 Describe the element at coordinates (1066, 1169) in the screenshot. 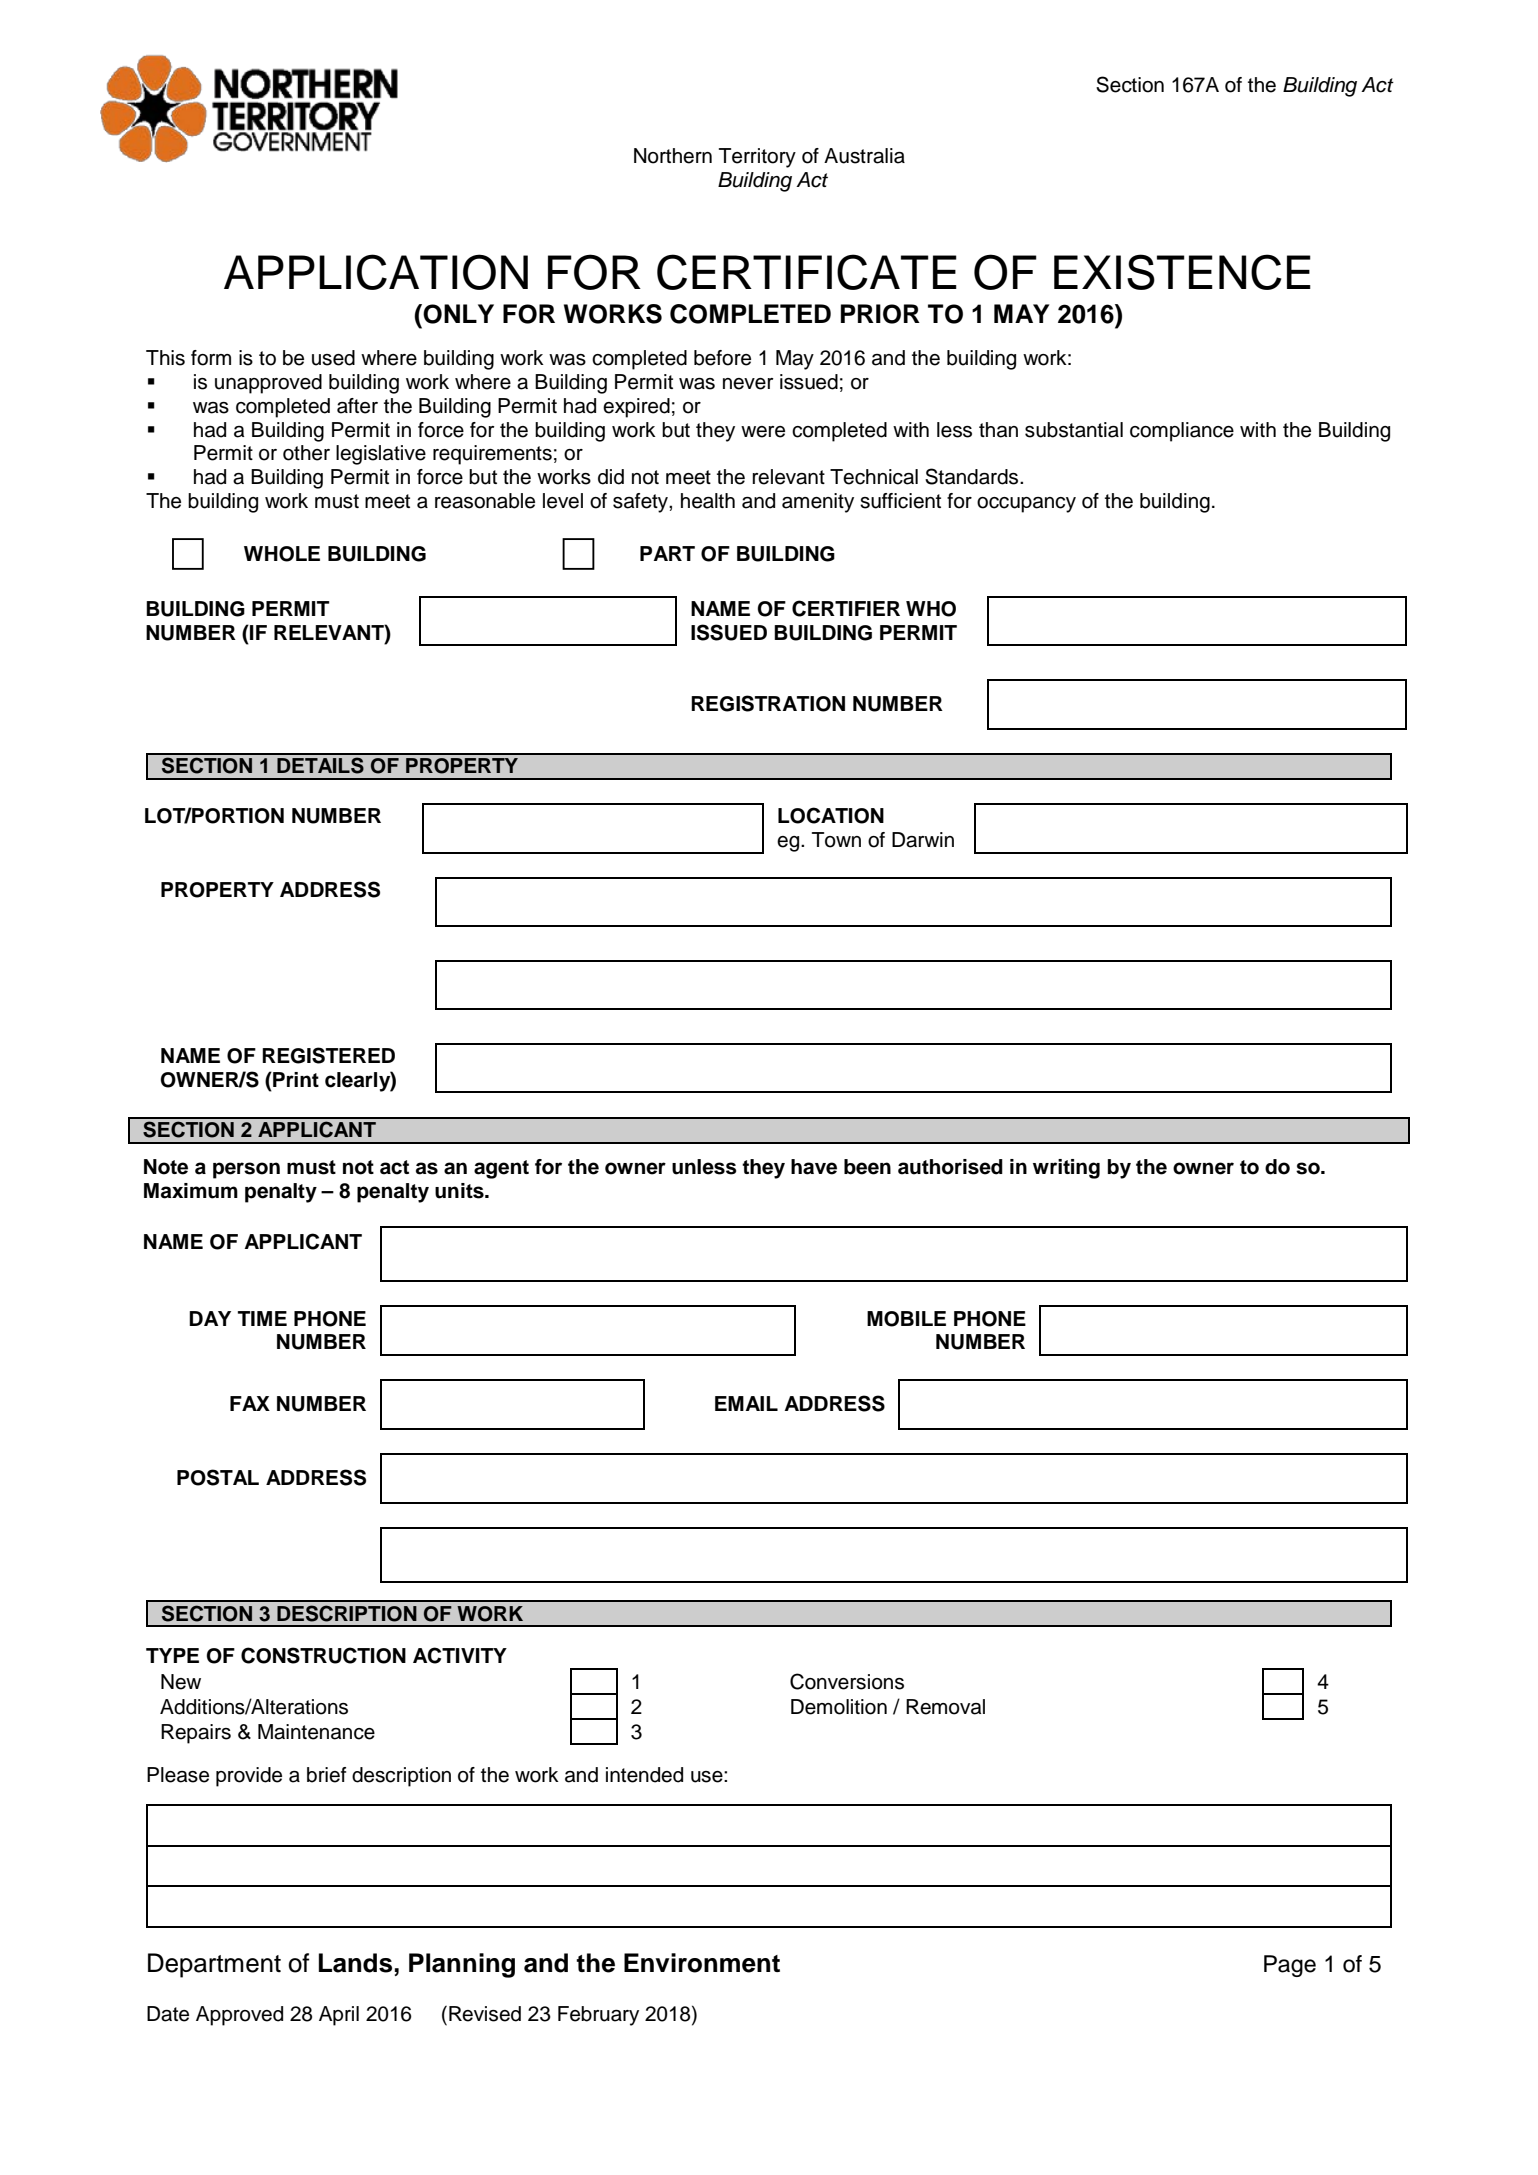

I see `writing` at that location.
